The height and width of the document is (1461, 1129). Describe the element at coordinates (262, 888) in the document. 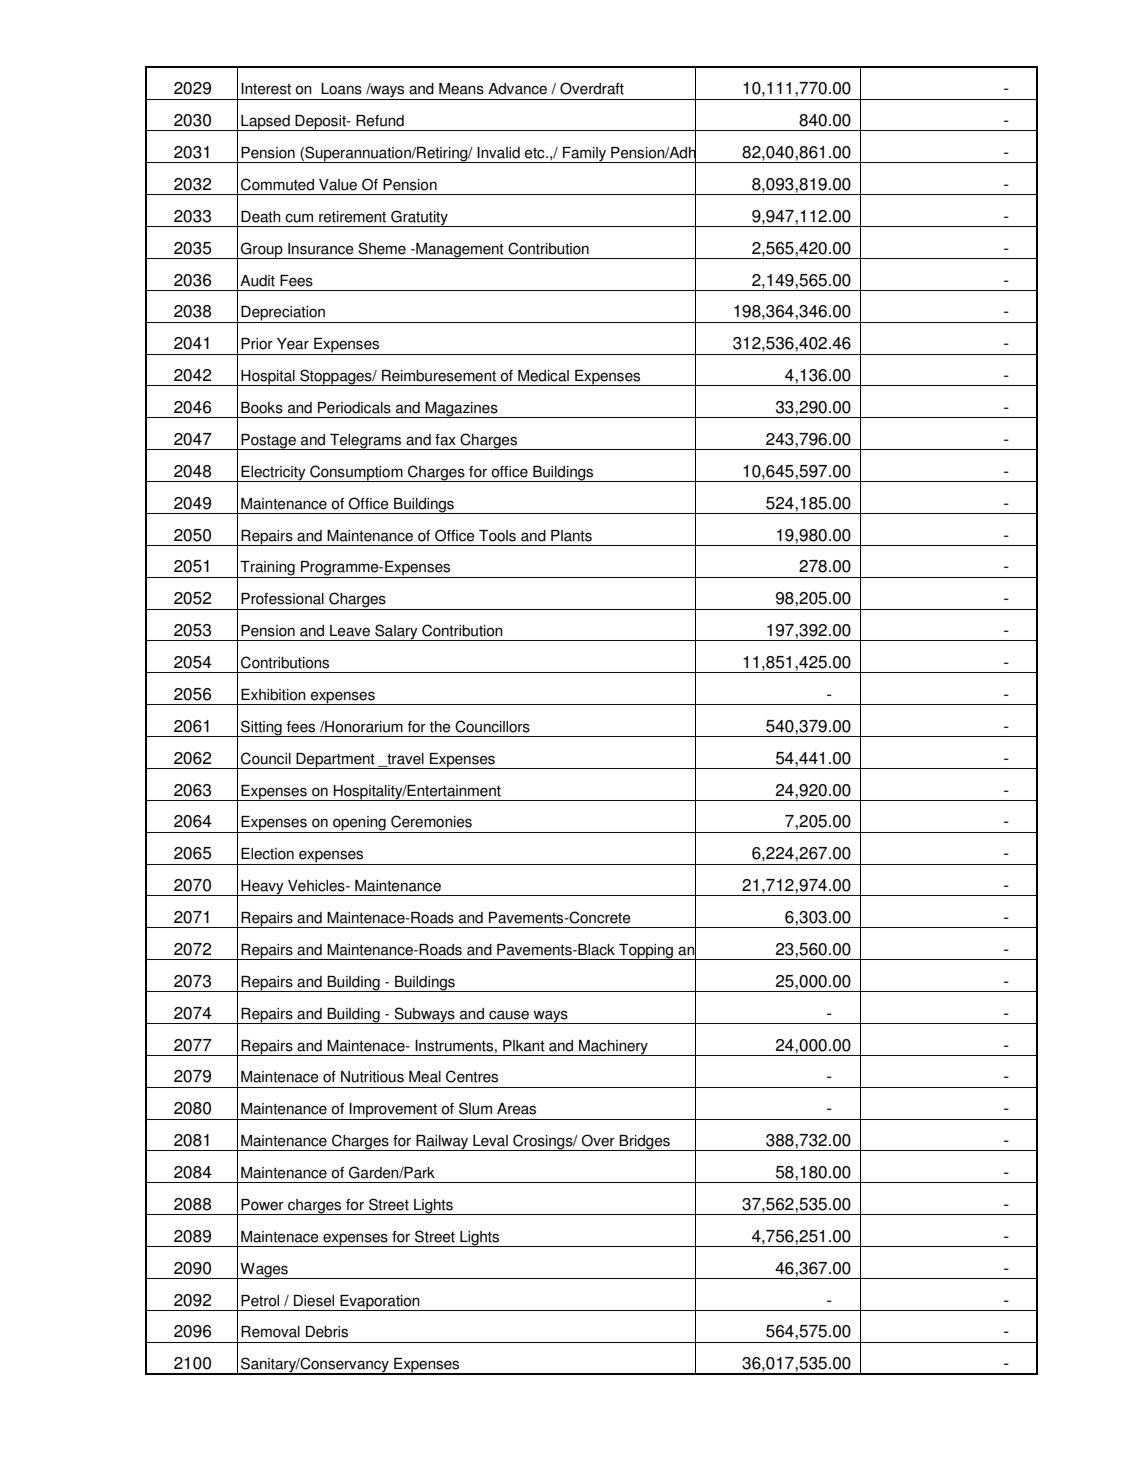

I see `Heavy` at that location.
